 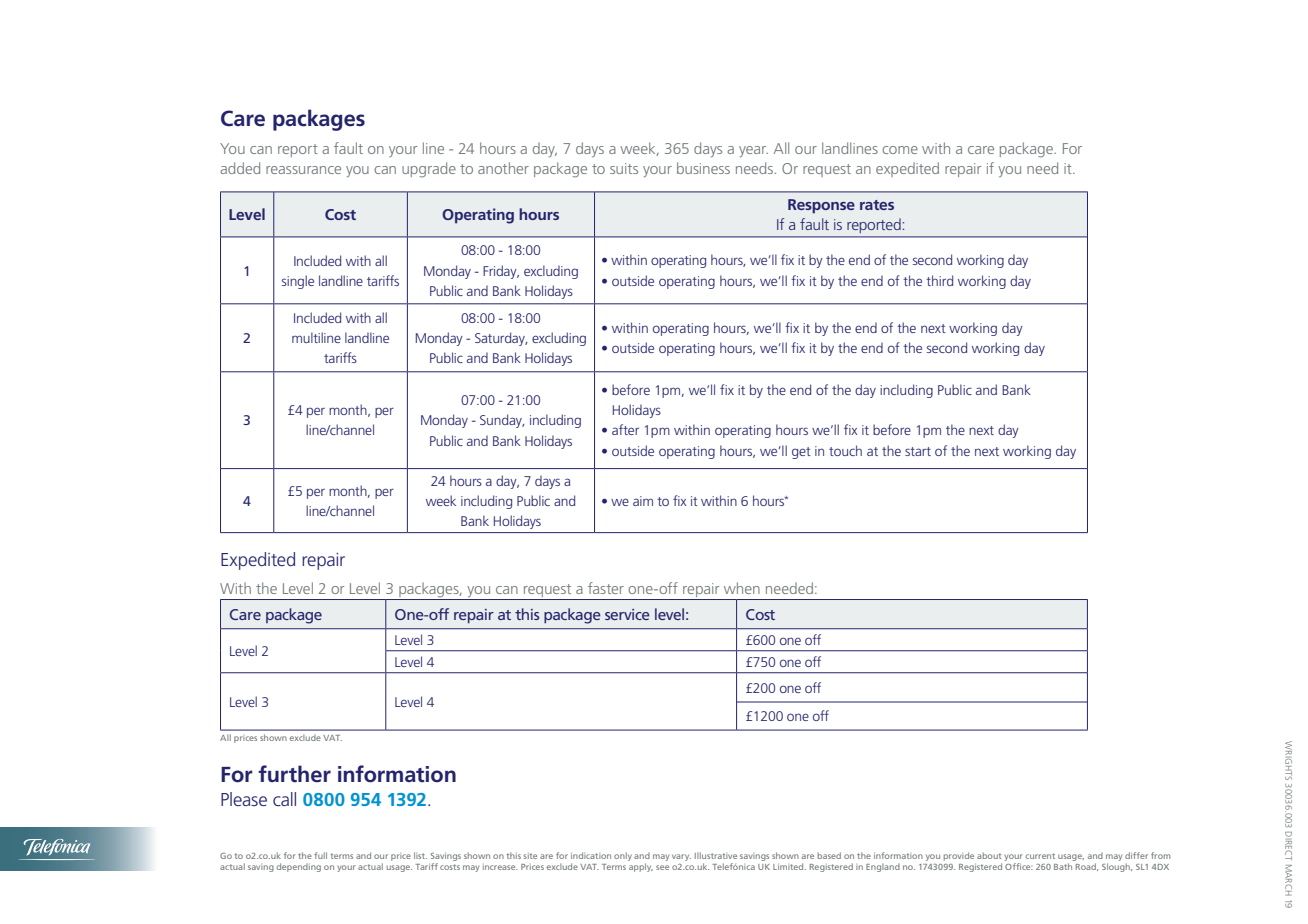 I want to click on come, so click(x=900, y=150).
